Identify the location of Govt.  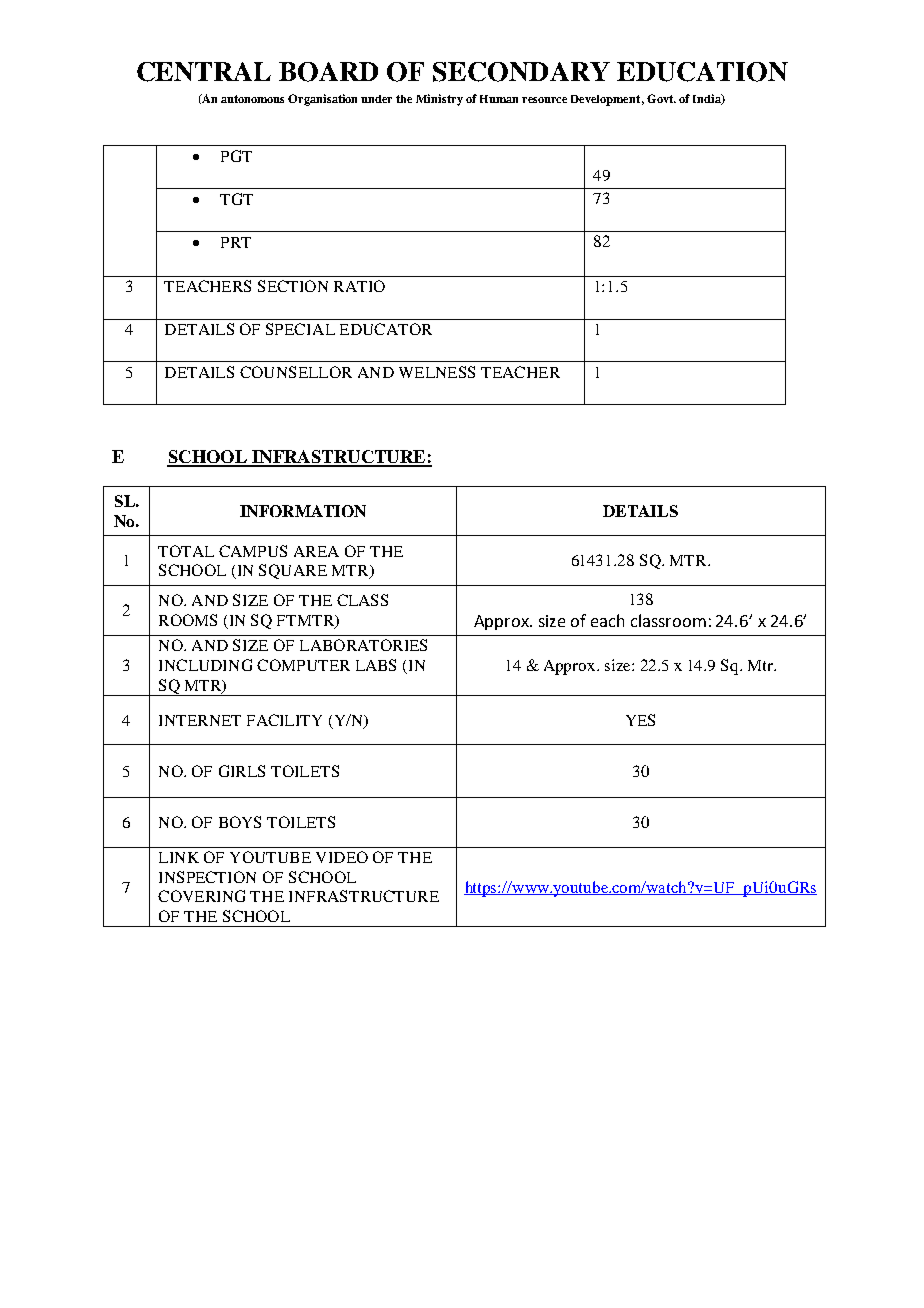
(661, 98).
